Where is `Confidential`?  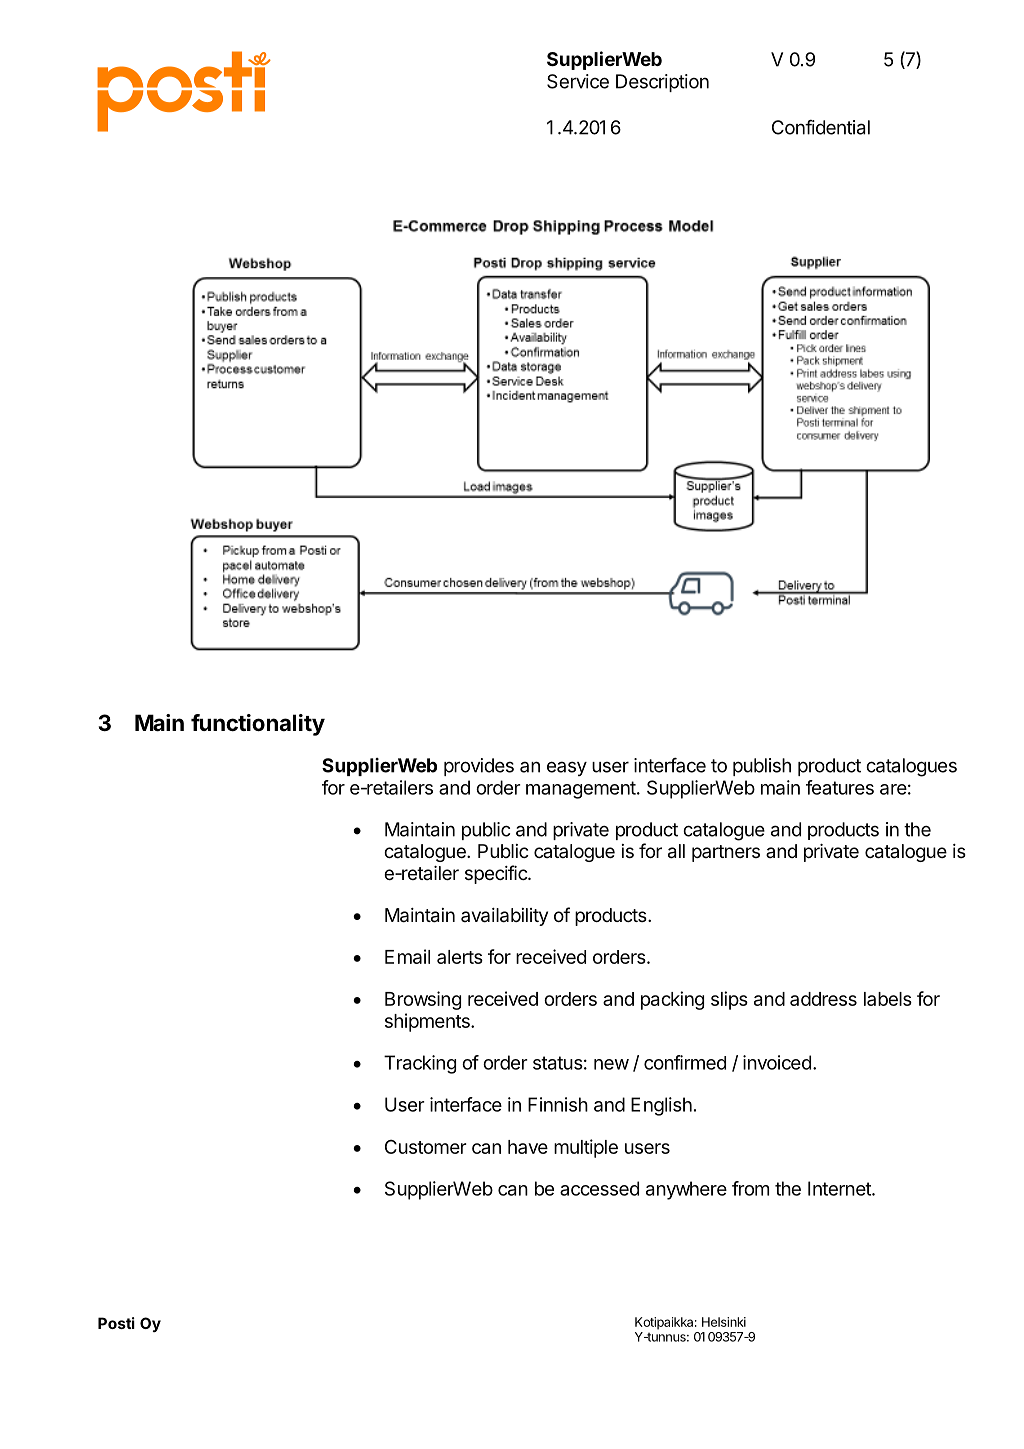 Confidential is located at coordinates (821, 127).
